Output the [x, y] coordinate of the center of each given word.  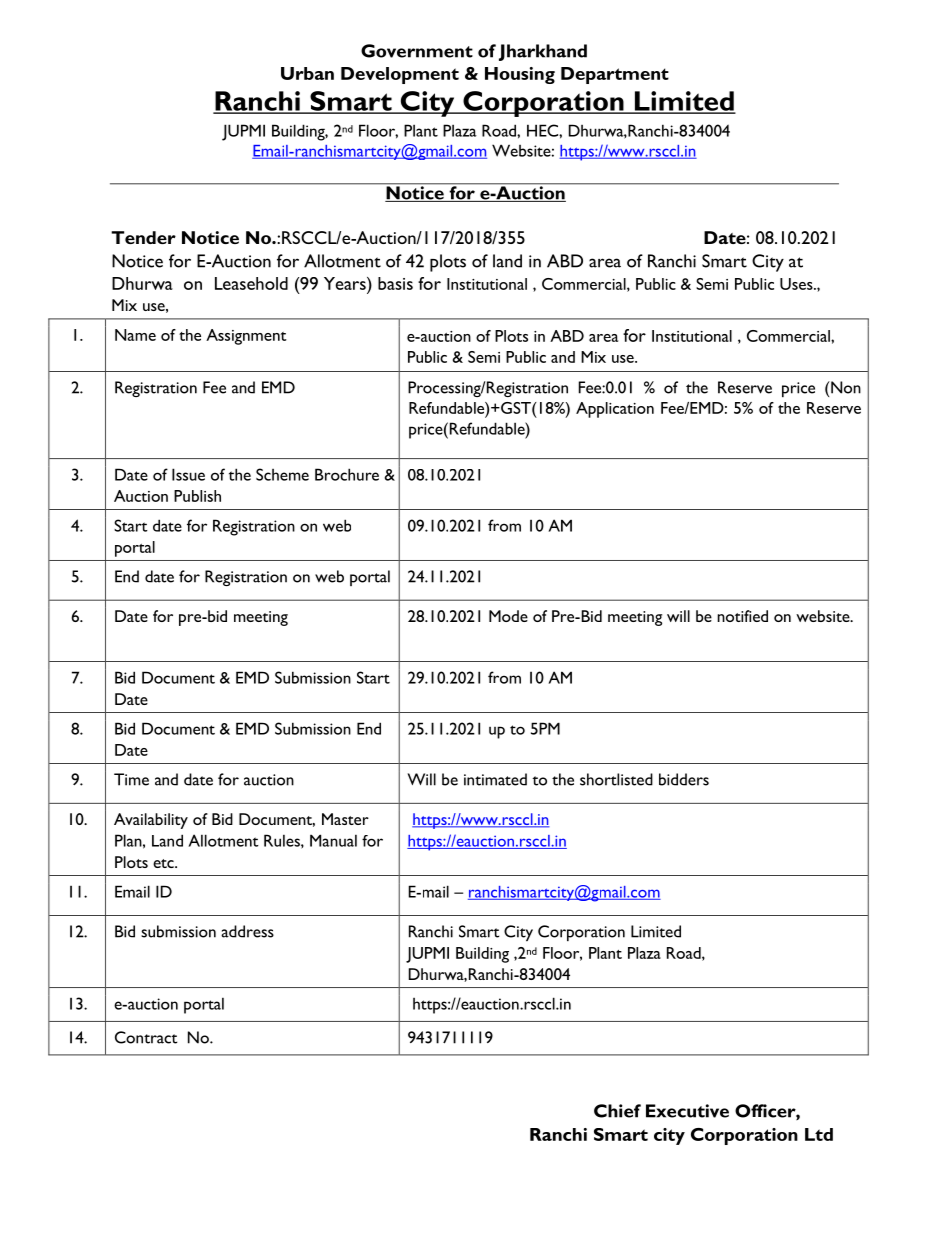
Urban [307, 73]
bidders [684, 779]
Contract [146, 1037]
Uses [797, 284]
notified [742, 616]
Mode [508, 616]
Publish [197, 496]
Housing [520, 75]
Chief [617, 1111]
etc [164, 863]
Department [615, 75]
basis [395, 283]
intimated [495, 779]
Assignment [246, 337]
